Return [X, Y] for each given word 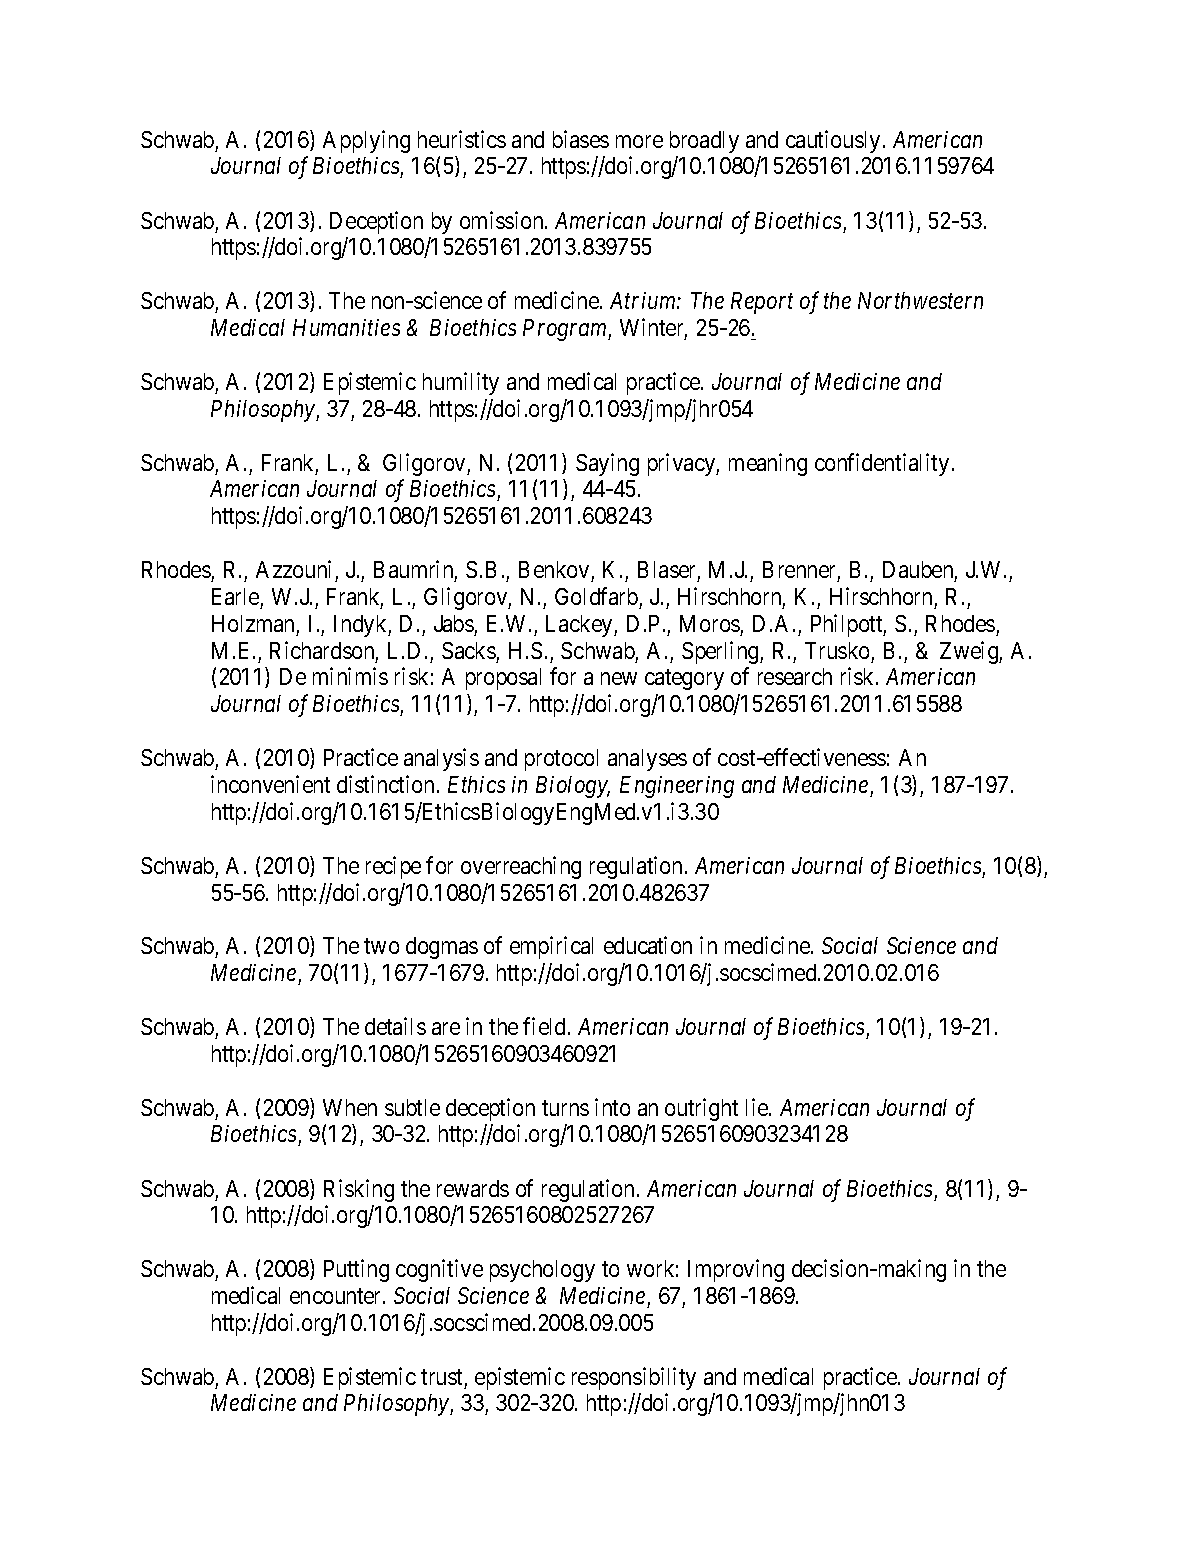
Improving [736, 1270]
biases [581, 139]
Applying [366, 141]
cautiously [833, 141]
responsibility [634, 1378]
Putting [356, 1270]
